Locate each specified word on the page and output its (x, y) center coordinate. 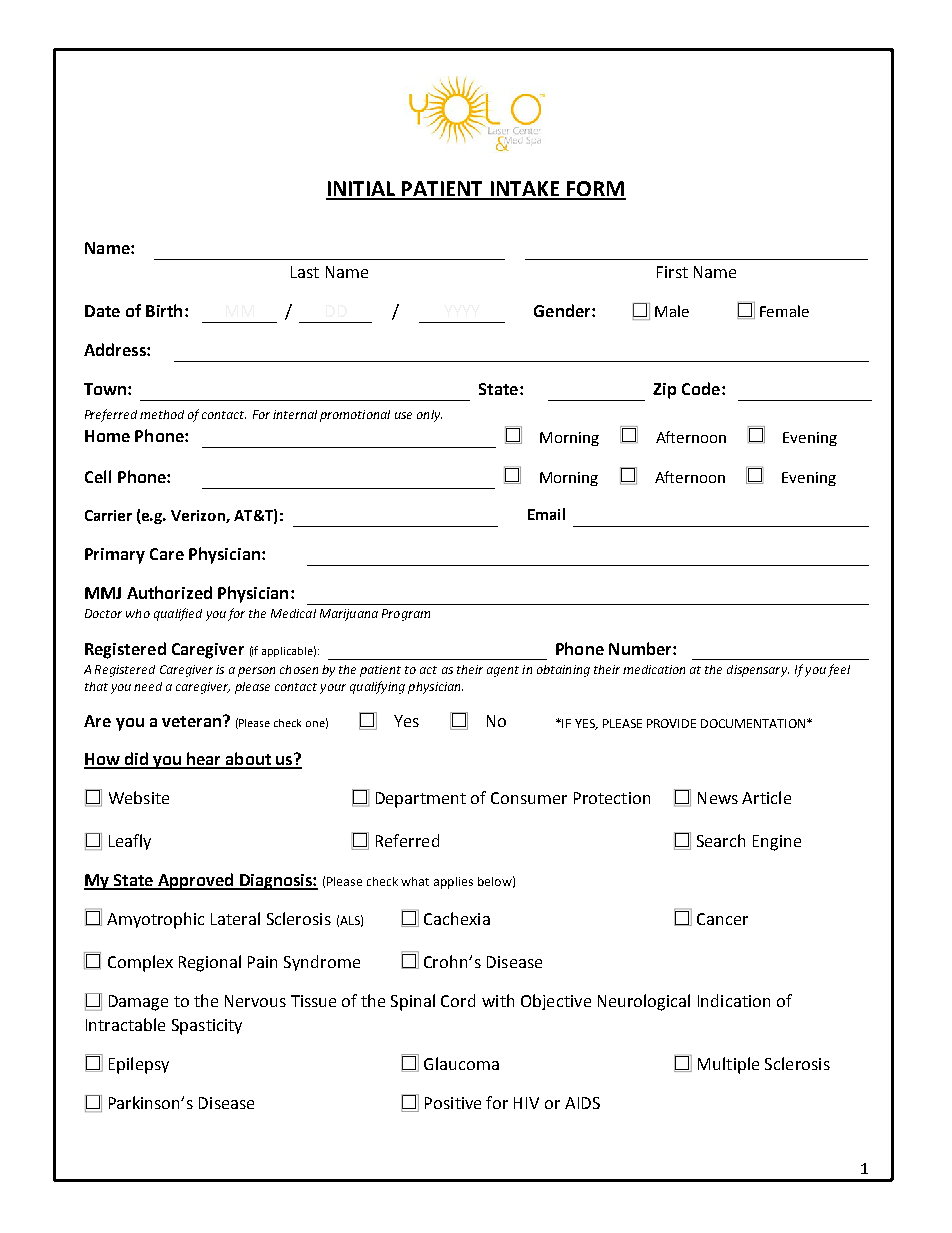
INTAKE (525, 190)
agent (503, 671)
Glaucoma (461, 1063)
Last (305, 272)
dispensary (758, 671)
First (672, 272)
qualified (178, 614)
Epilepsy (139, 1065)
